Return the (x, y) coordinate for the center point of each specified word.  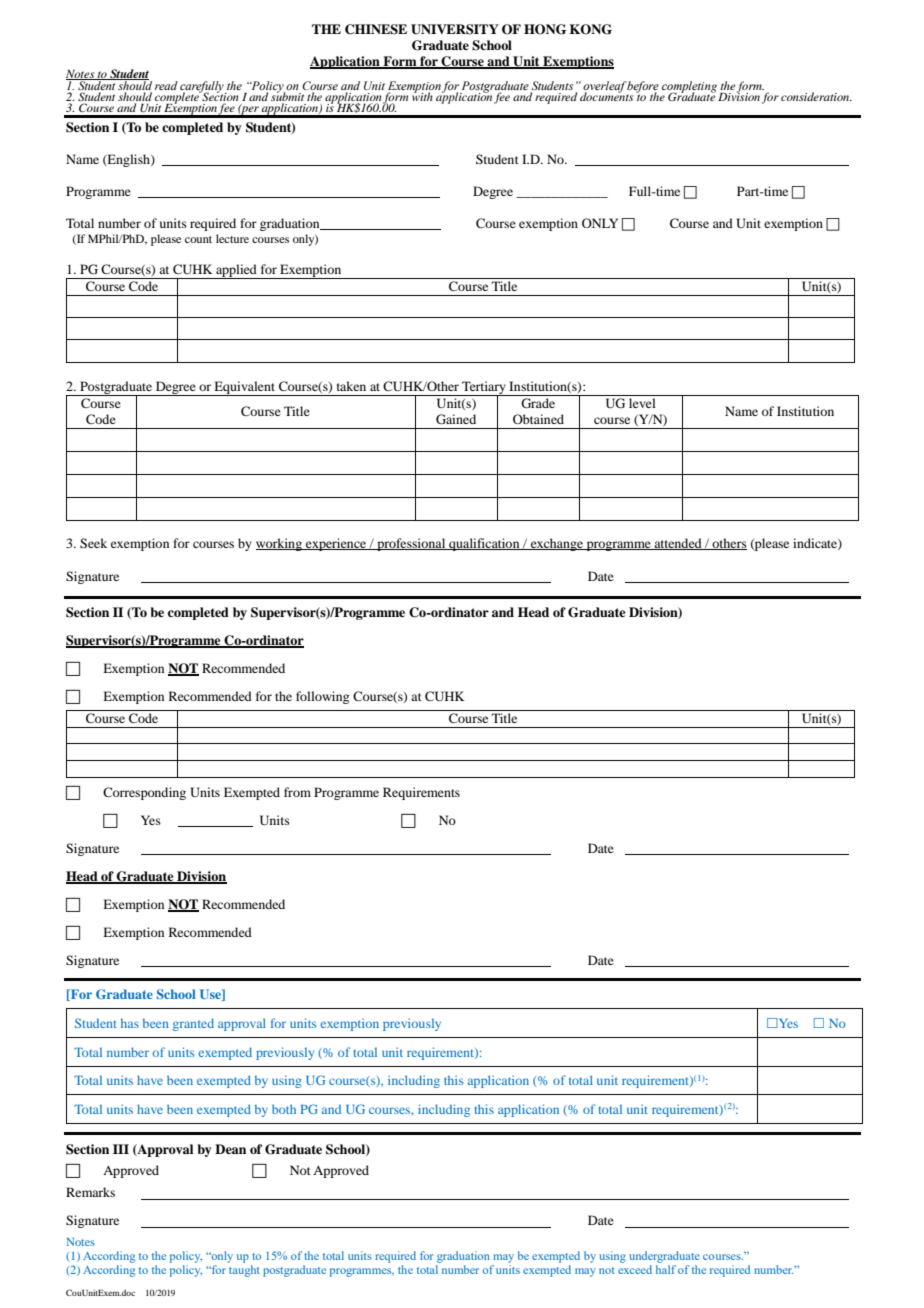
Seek (93, 543)
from (297, 792)
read (166, 85)
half (666, 1269)
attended (678, 544)
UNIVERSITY (455, 29)
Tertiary (484, 389)
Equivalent (245, 388)
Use (211, 995)
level (642, 403)
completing (689, 88)
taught (244, 1271)
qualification (484, 544)
